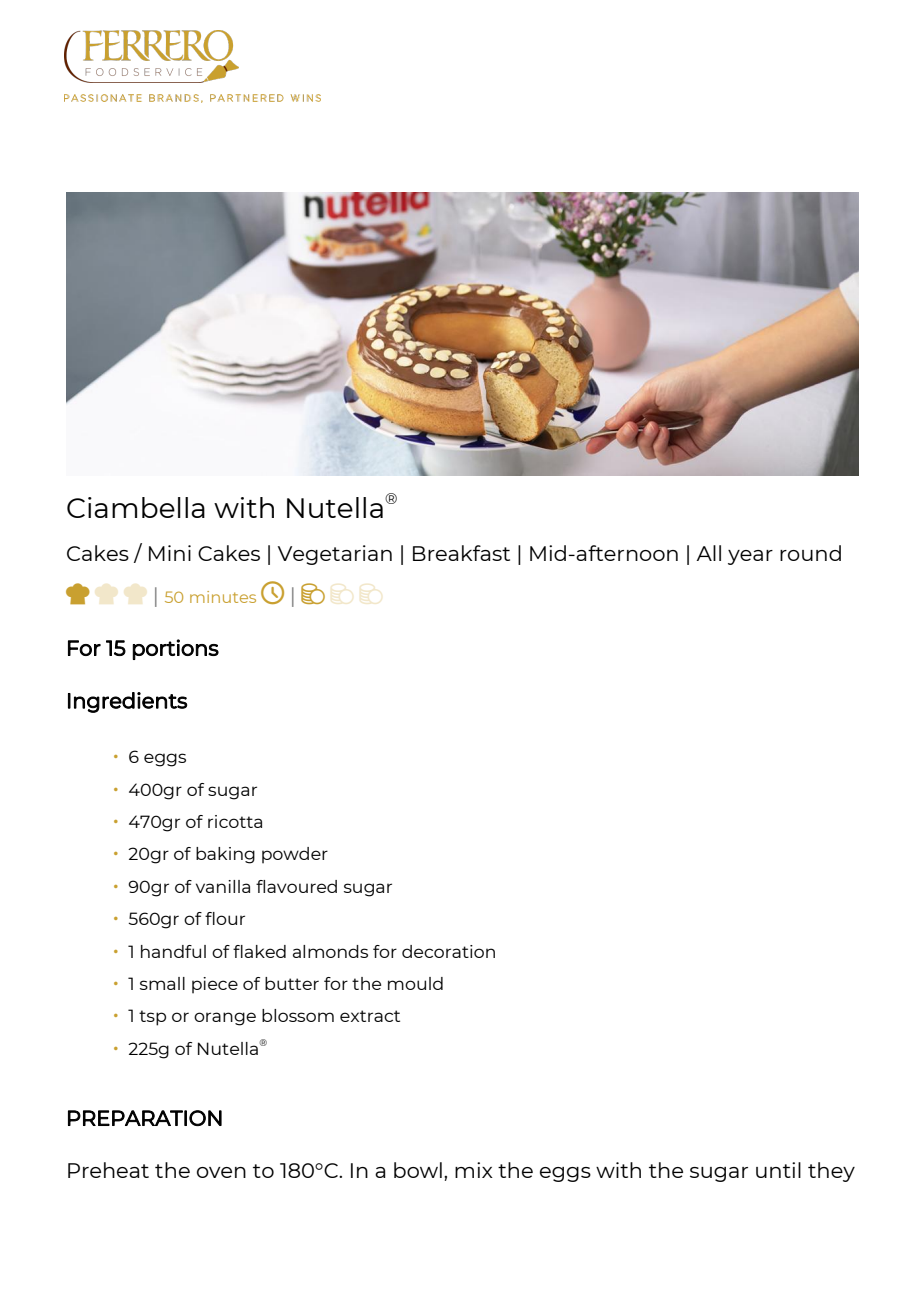 This screenshot has width=924, height=1308. I want to click on mould, so click(415, 983).
